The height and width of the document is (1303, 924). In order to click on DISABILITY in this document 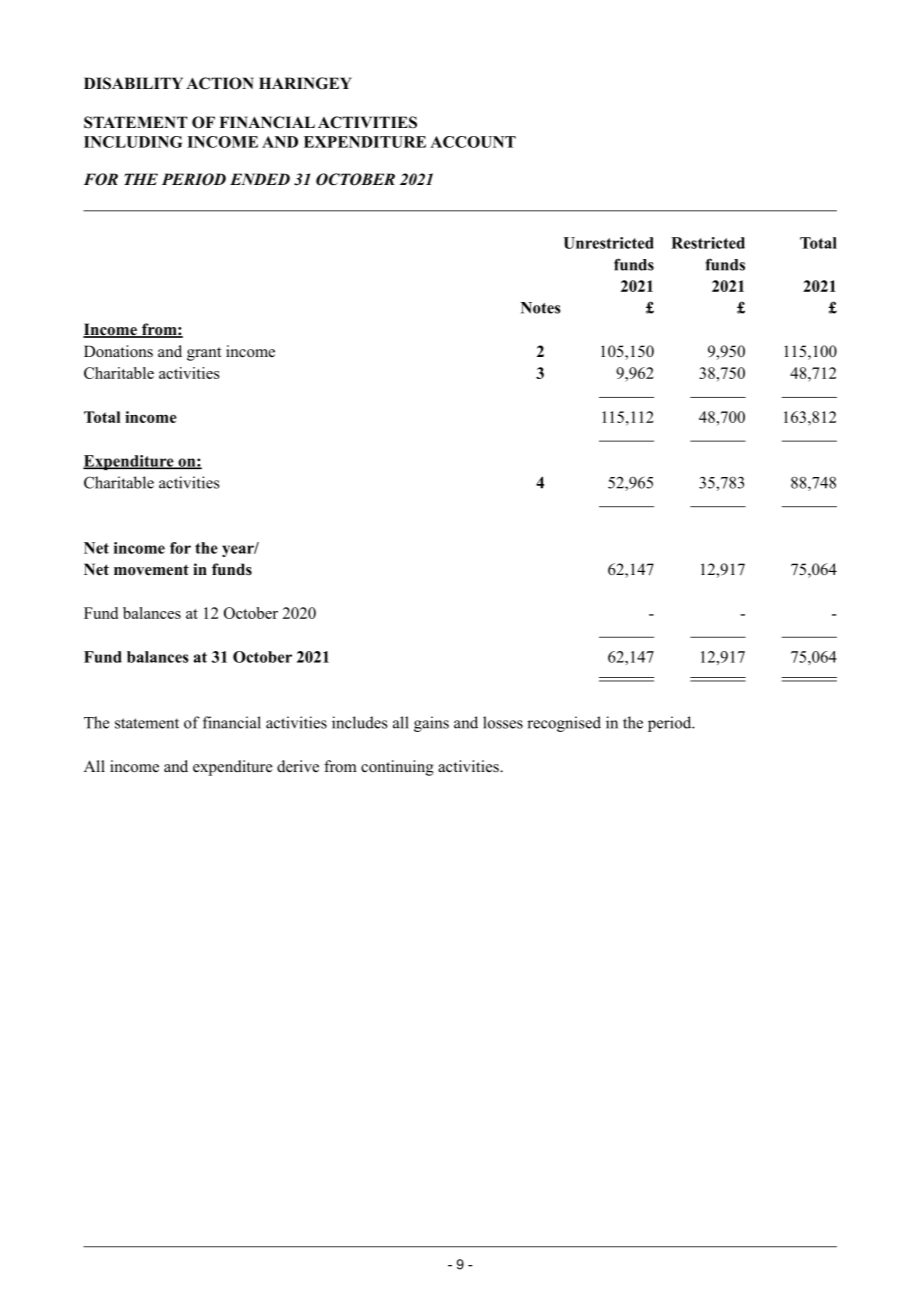, I will do `click(133, 83)`.
